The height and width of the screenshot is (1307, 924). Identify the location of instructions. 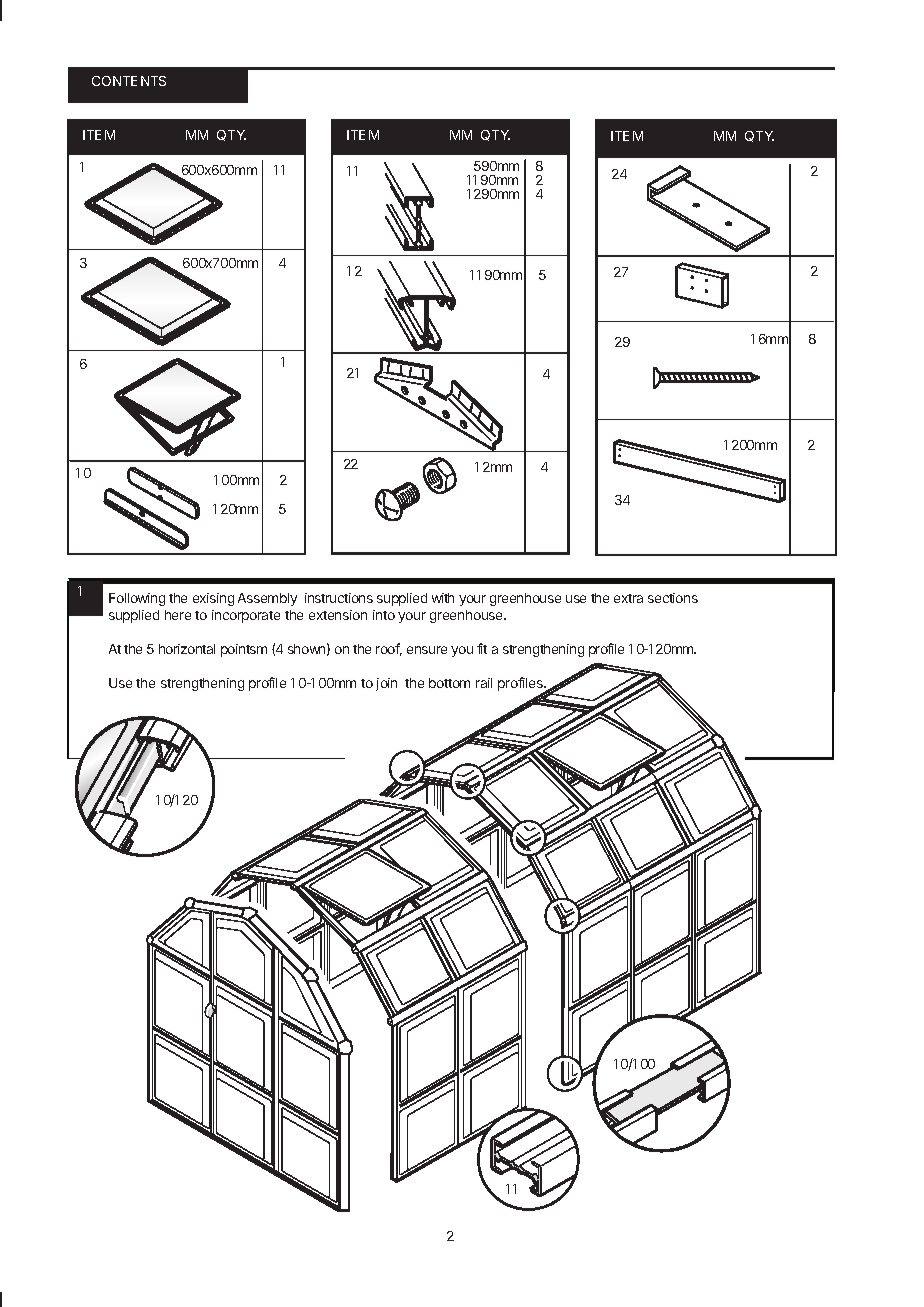
(339, 598).
